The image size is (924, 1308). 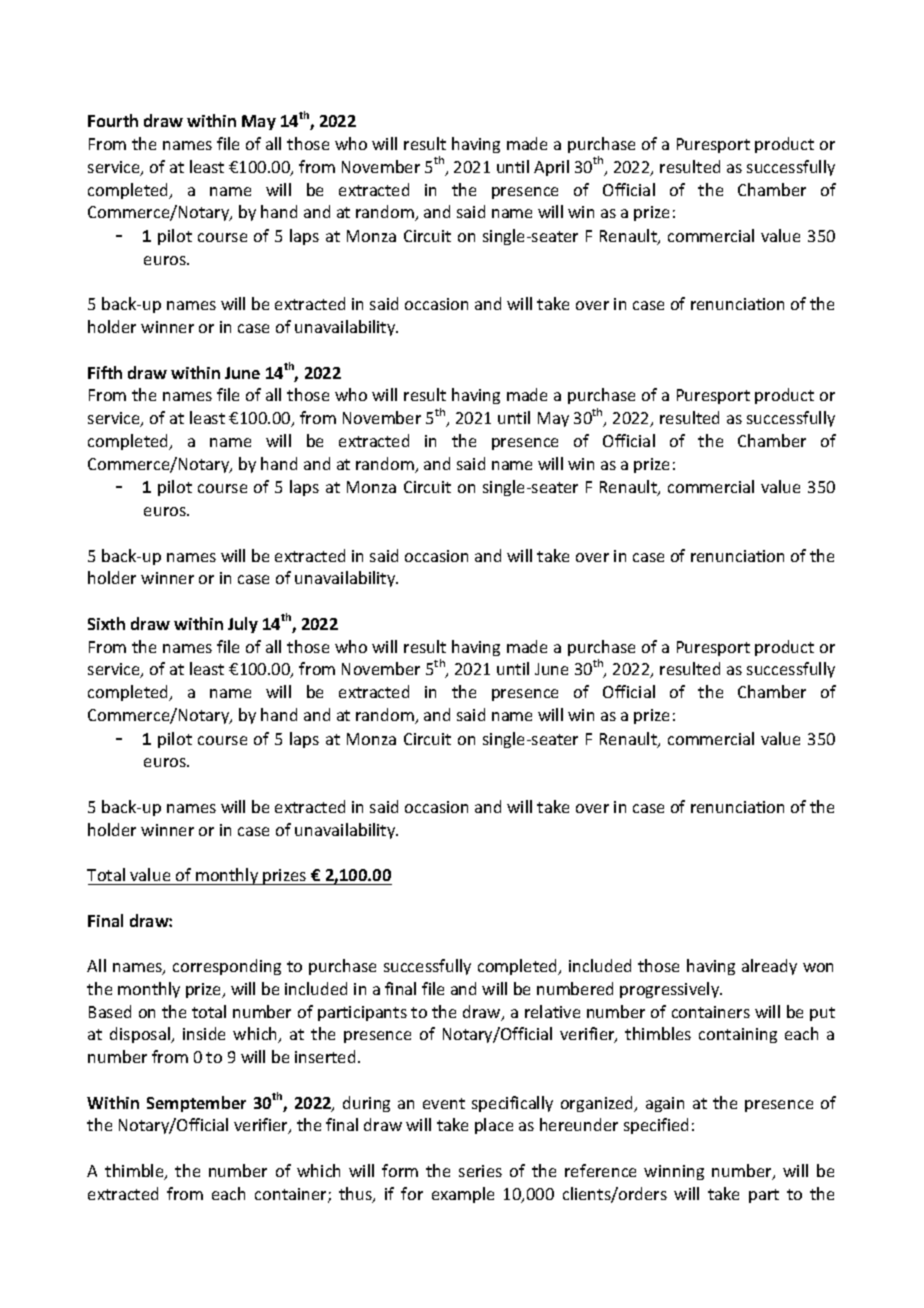 What do you see at coordinates (113, 120) in the document?
I see `Fourth` at bounding box center [113, 120].
